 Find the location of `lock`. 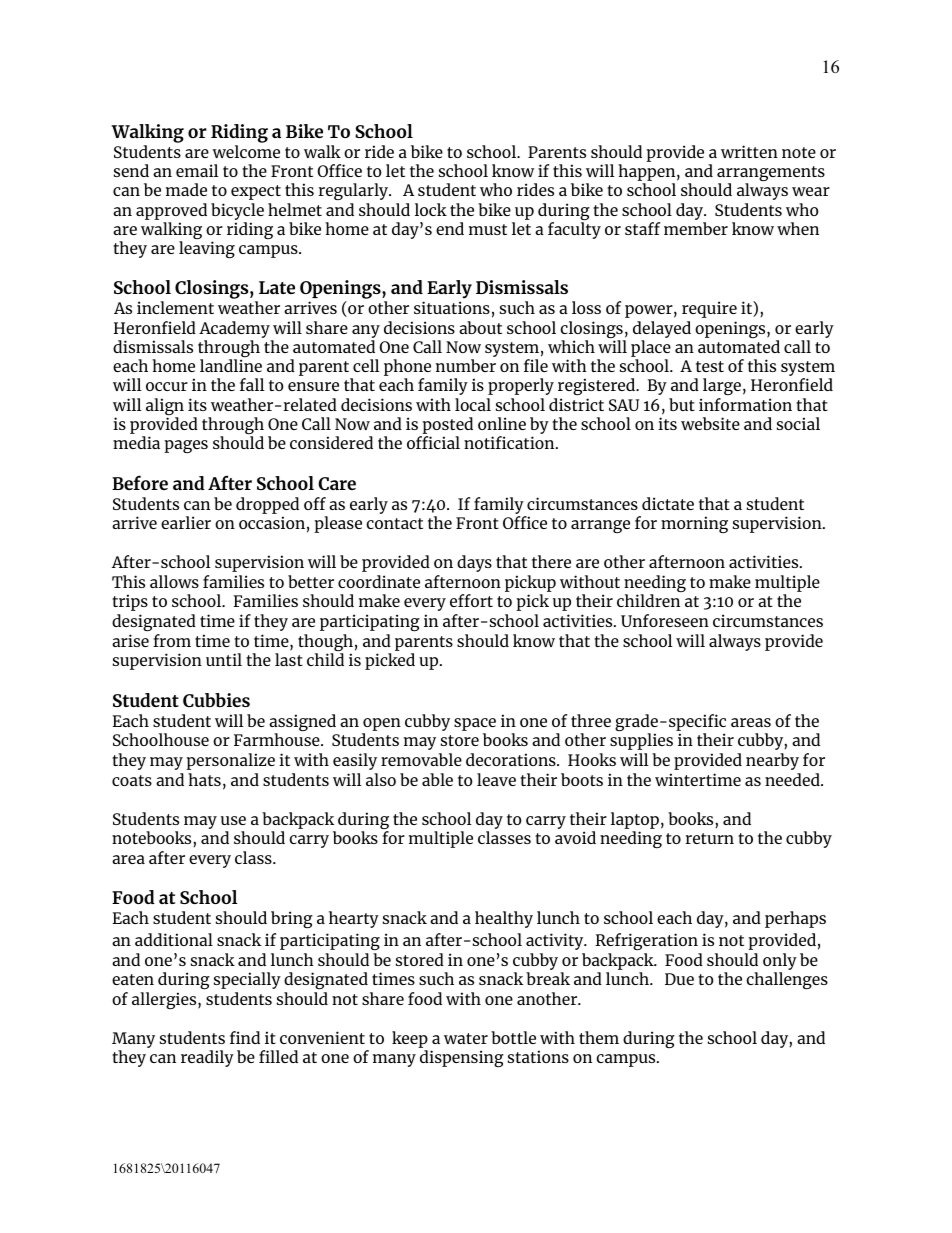

lock is located at coordinates (431, 209).
